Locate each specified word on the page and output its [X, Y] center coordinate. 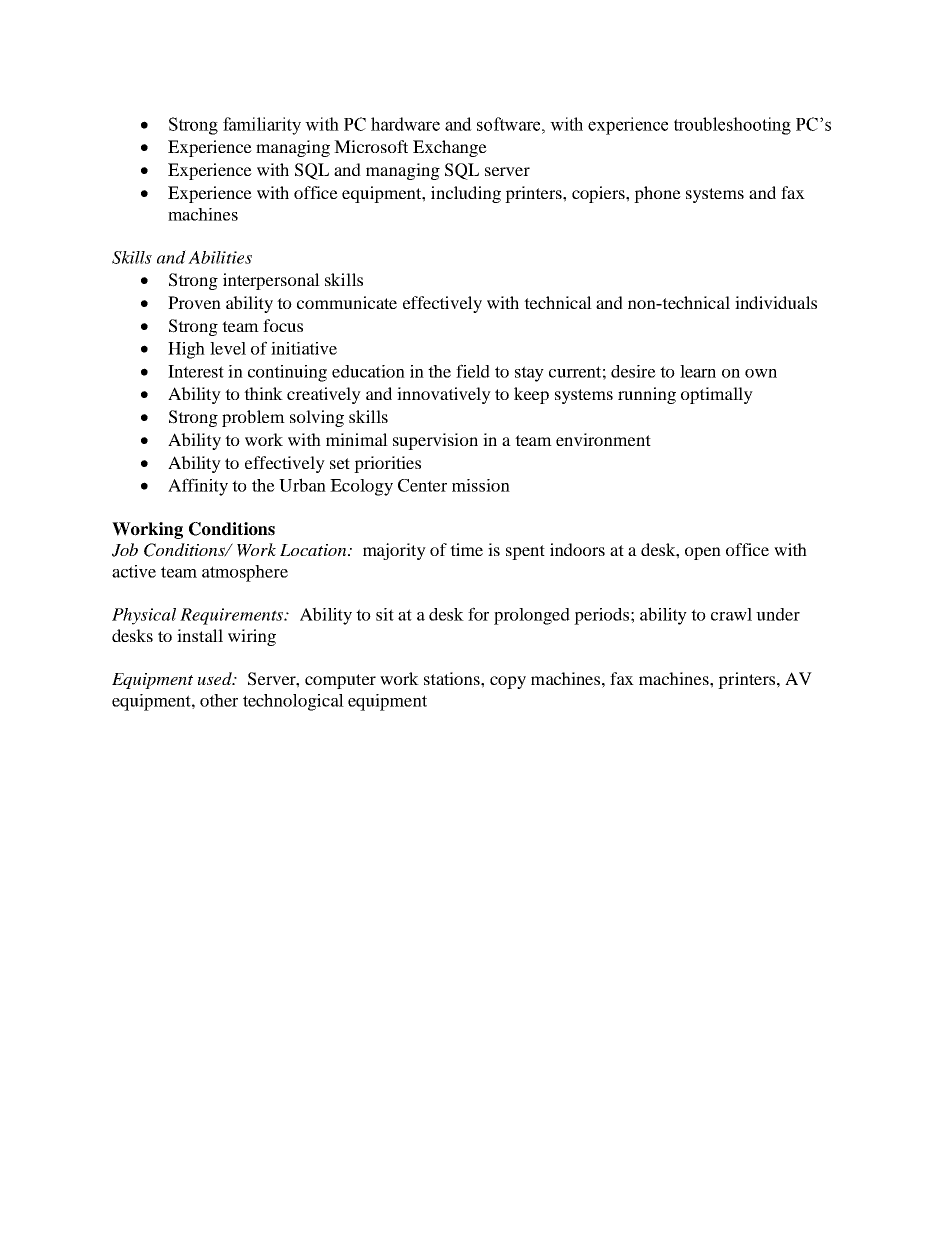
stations [453, 678]
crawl [731, 614]
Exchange [450, 148]
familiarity [262, 126]
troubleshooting [732, 126]
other [219, 700]
